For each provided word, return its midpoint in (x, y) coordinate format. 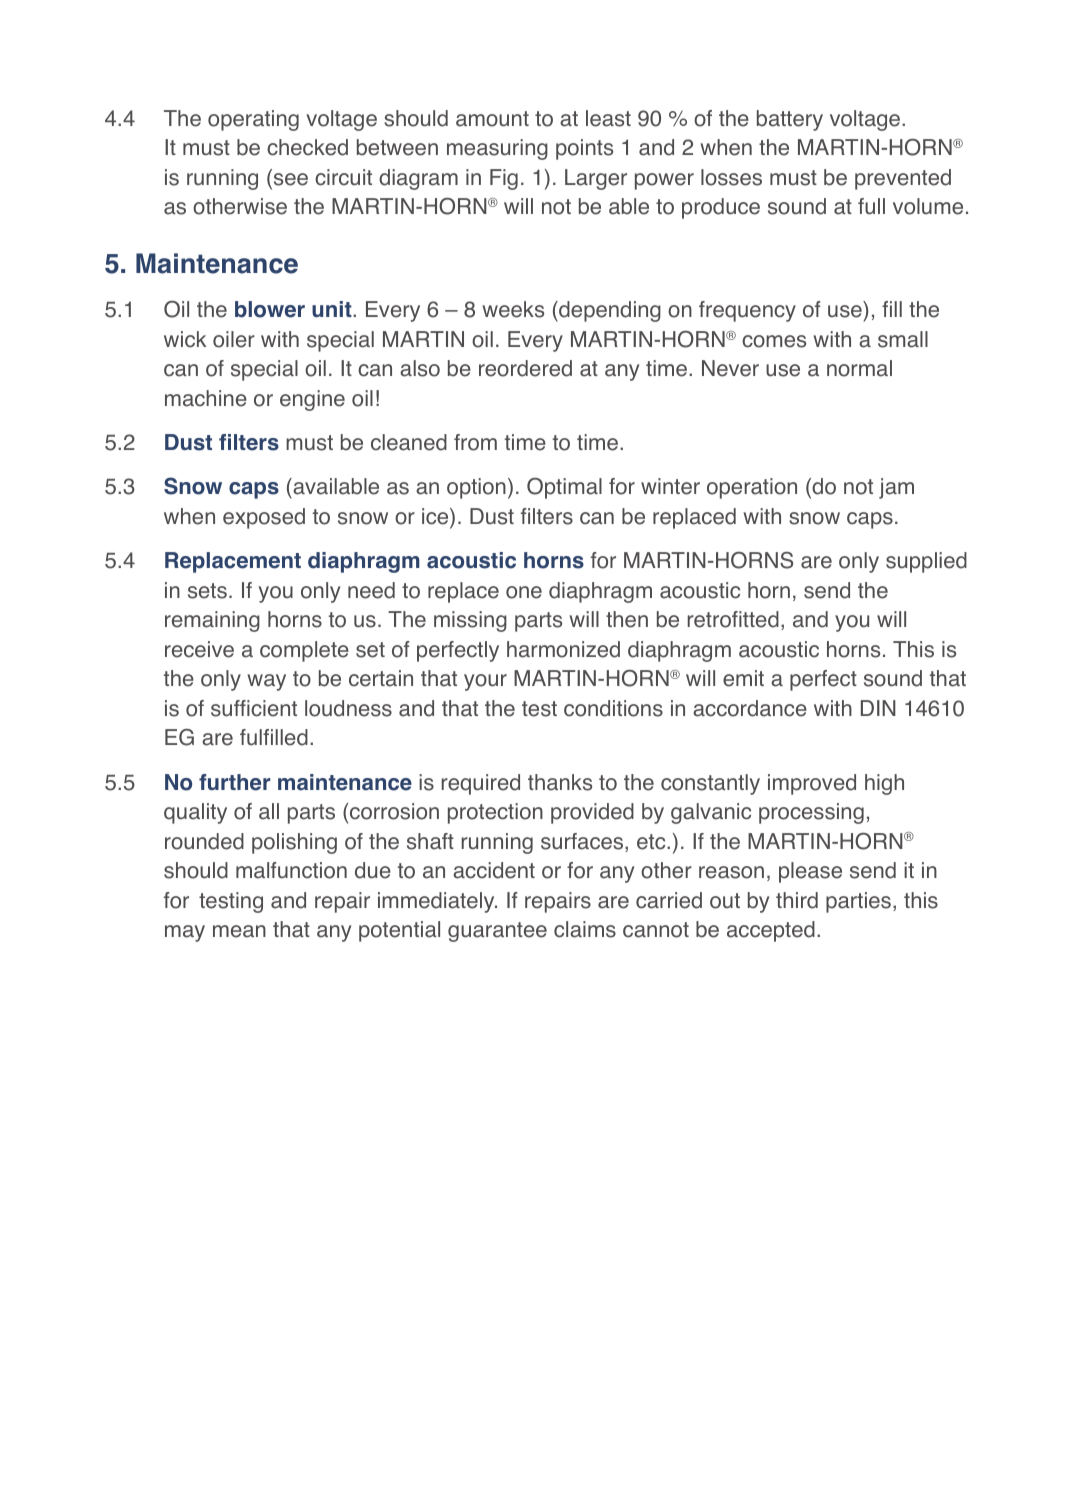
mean (239, 931)
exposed (264, 518)
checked (307, 147)
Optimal (564, 488)
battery (790, 120)
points (584, 149)
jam (896, 488)
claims (585, 929)
